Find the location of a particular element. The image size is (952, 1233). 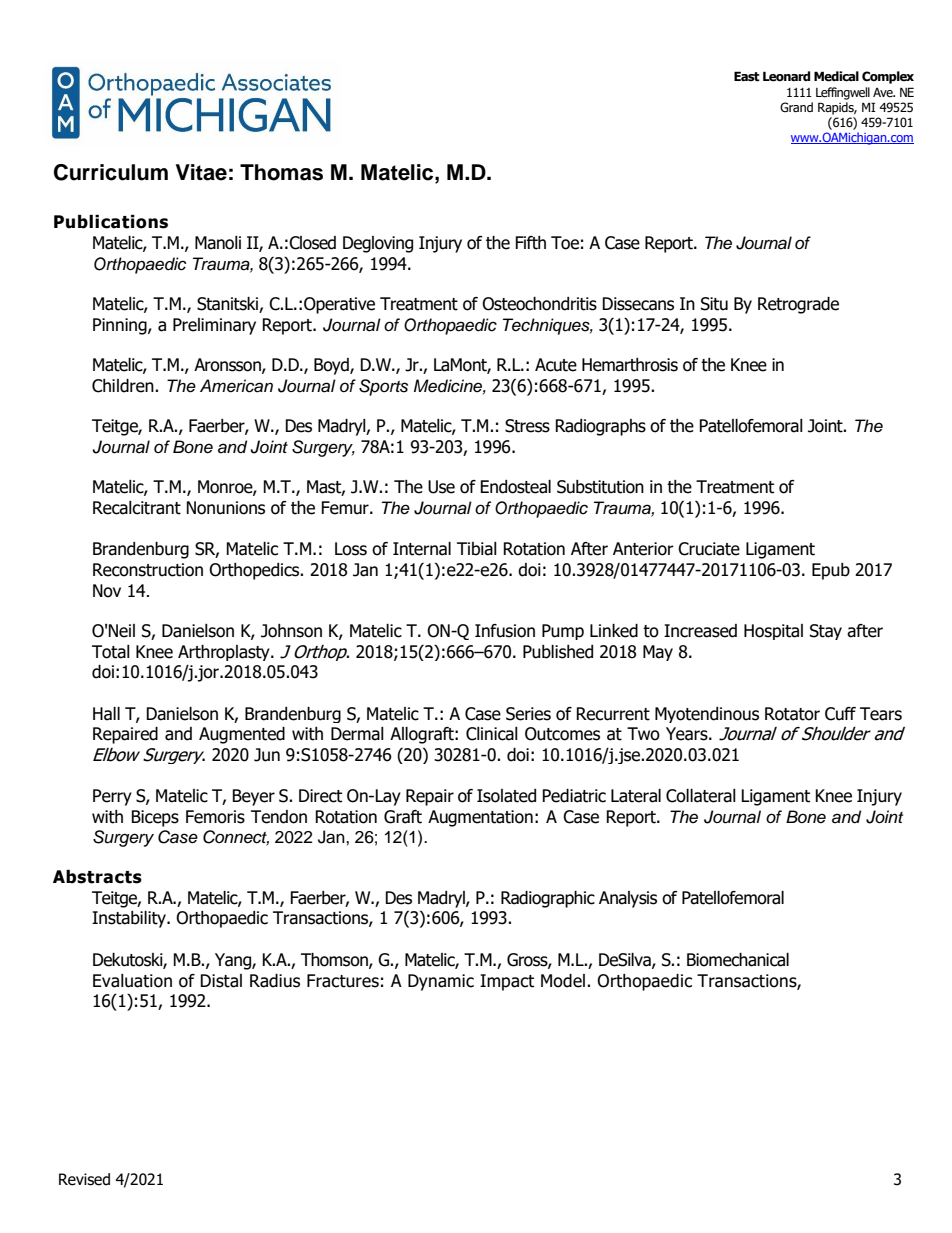

Vitae is located at coordinates (201, 172).
